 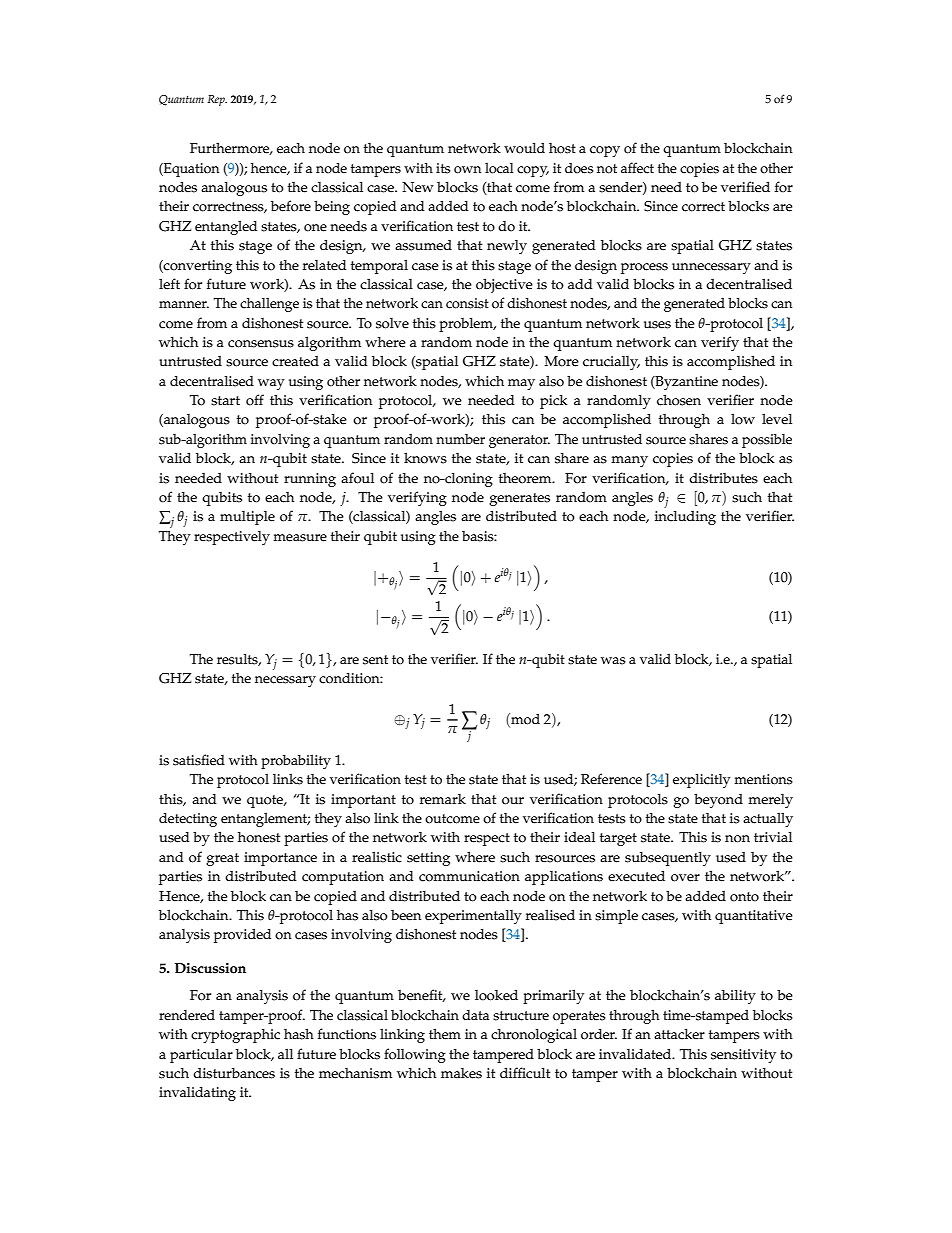 I want to click on cryptographic, so click(x=235, y=1035).
